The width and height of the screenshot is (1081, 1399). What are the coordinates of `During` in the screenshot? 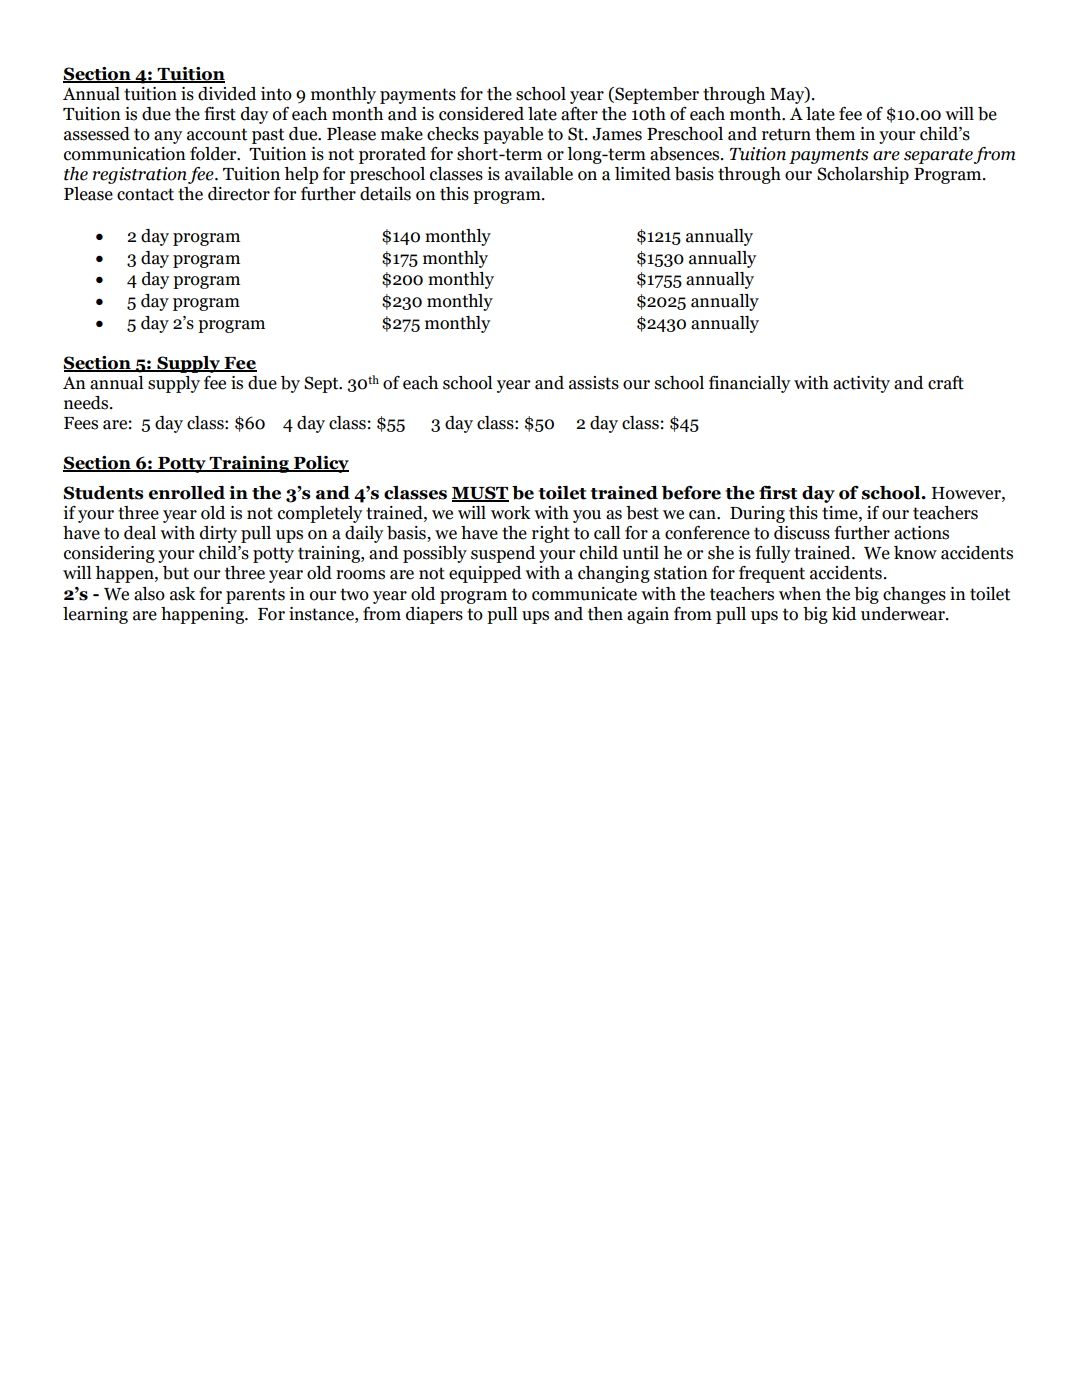 It's located at (757, 514).
